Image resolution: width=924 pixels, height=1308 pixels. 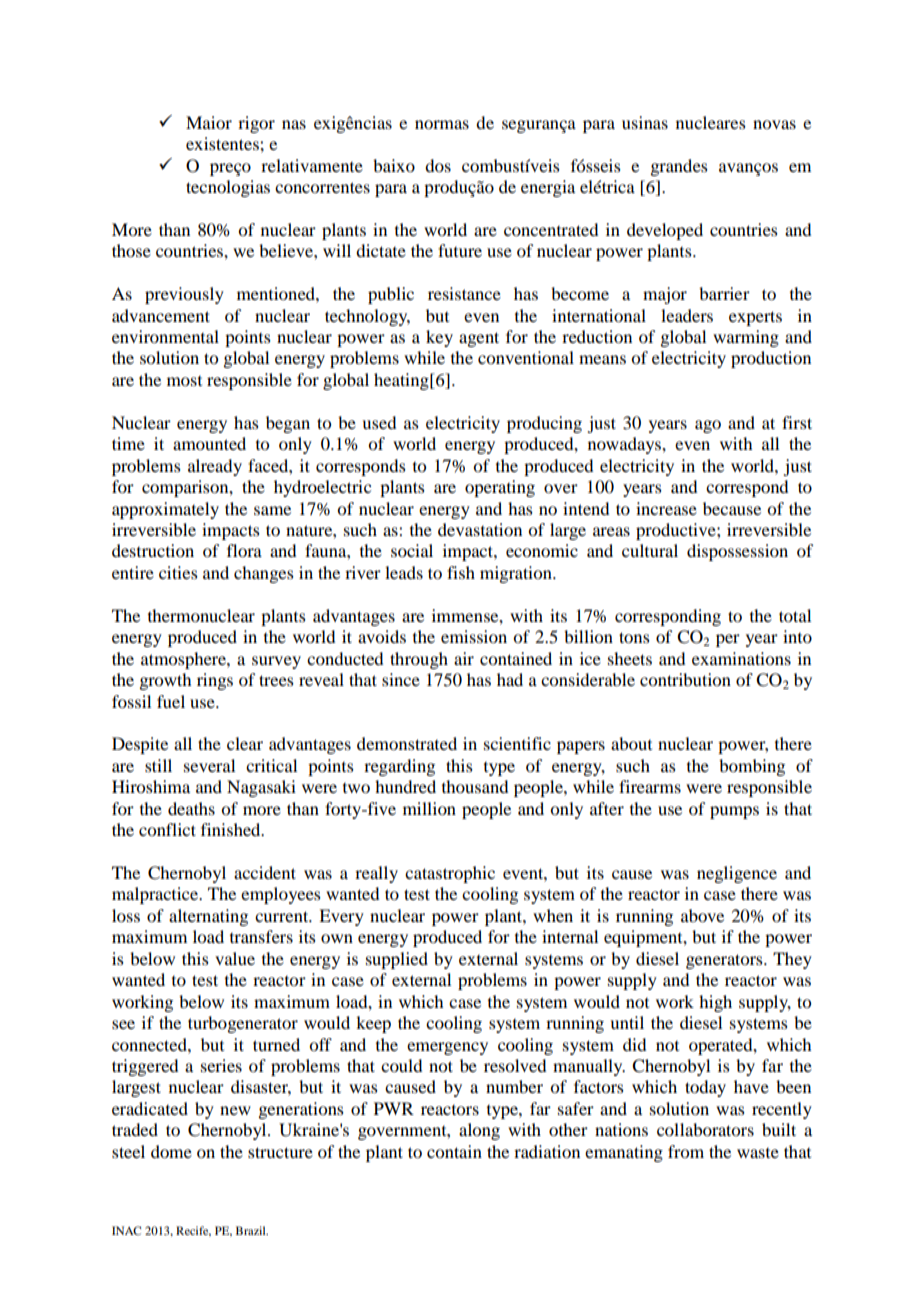 I want to click on air, so click(x=464, y=658).
